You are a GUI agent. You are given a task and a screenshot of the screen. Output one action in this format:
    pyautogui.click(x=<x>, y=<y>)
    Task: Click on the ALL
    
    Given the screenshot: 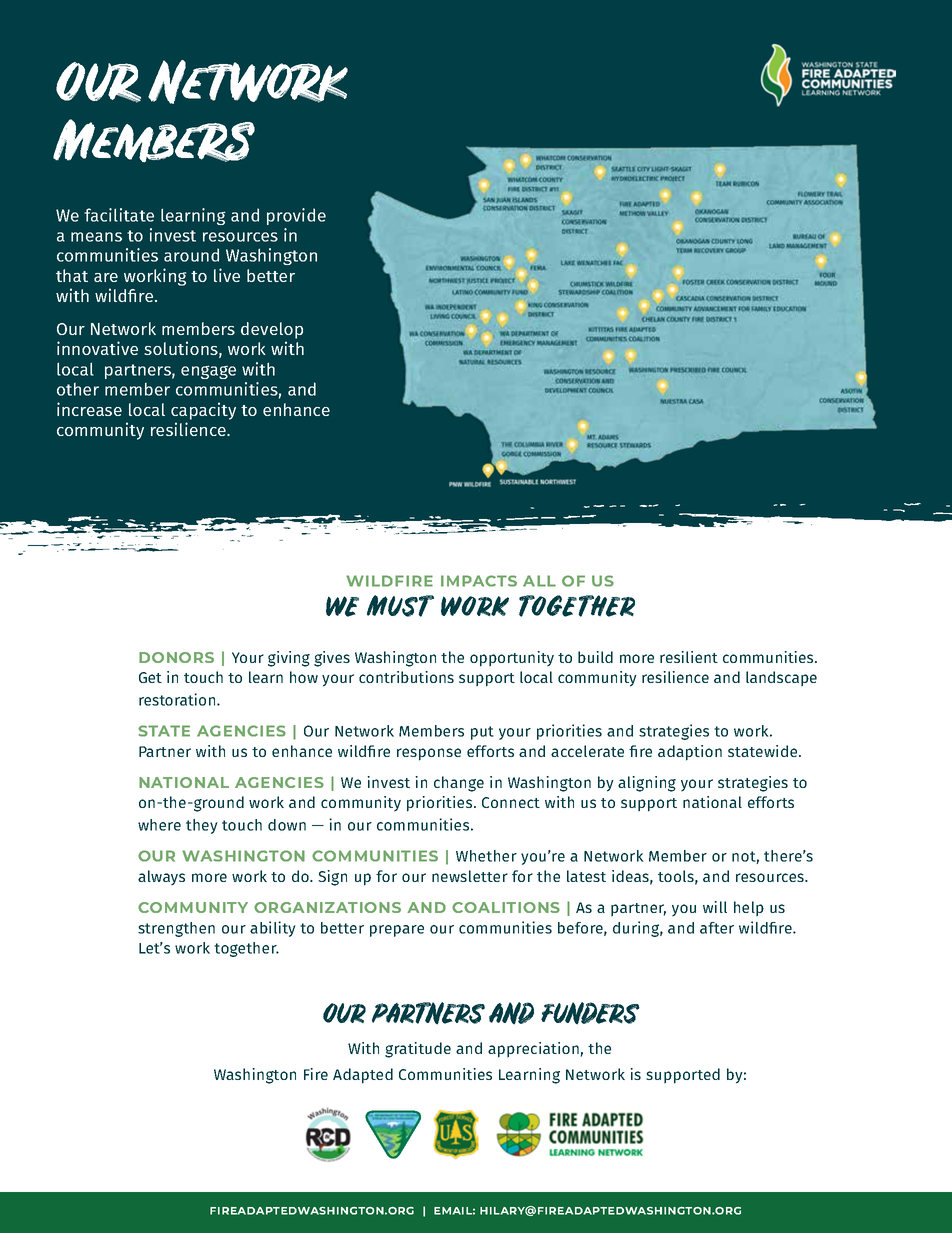 What is the action you would take?
    pyautogui.click(x=539, y=581)
